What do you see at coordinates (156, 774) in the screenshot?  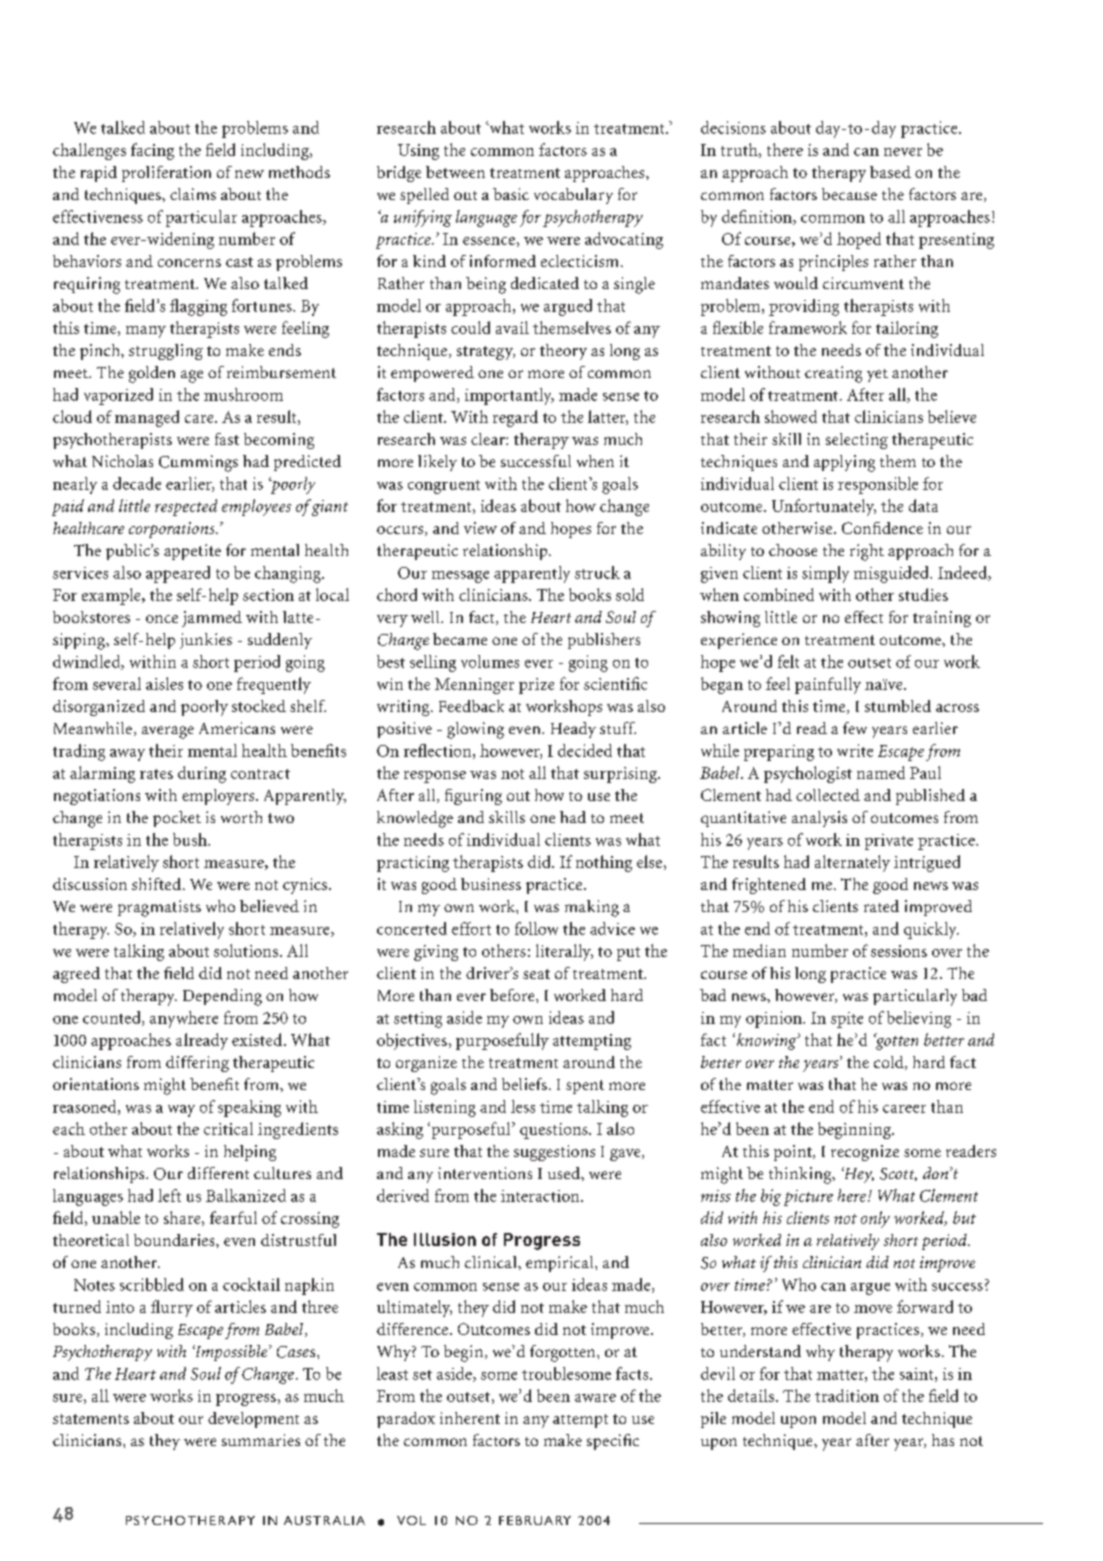 I see `rates` at bounding box center [156, 774].
